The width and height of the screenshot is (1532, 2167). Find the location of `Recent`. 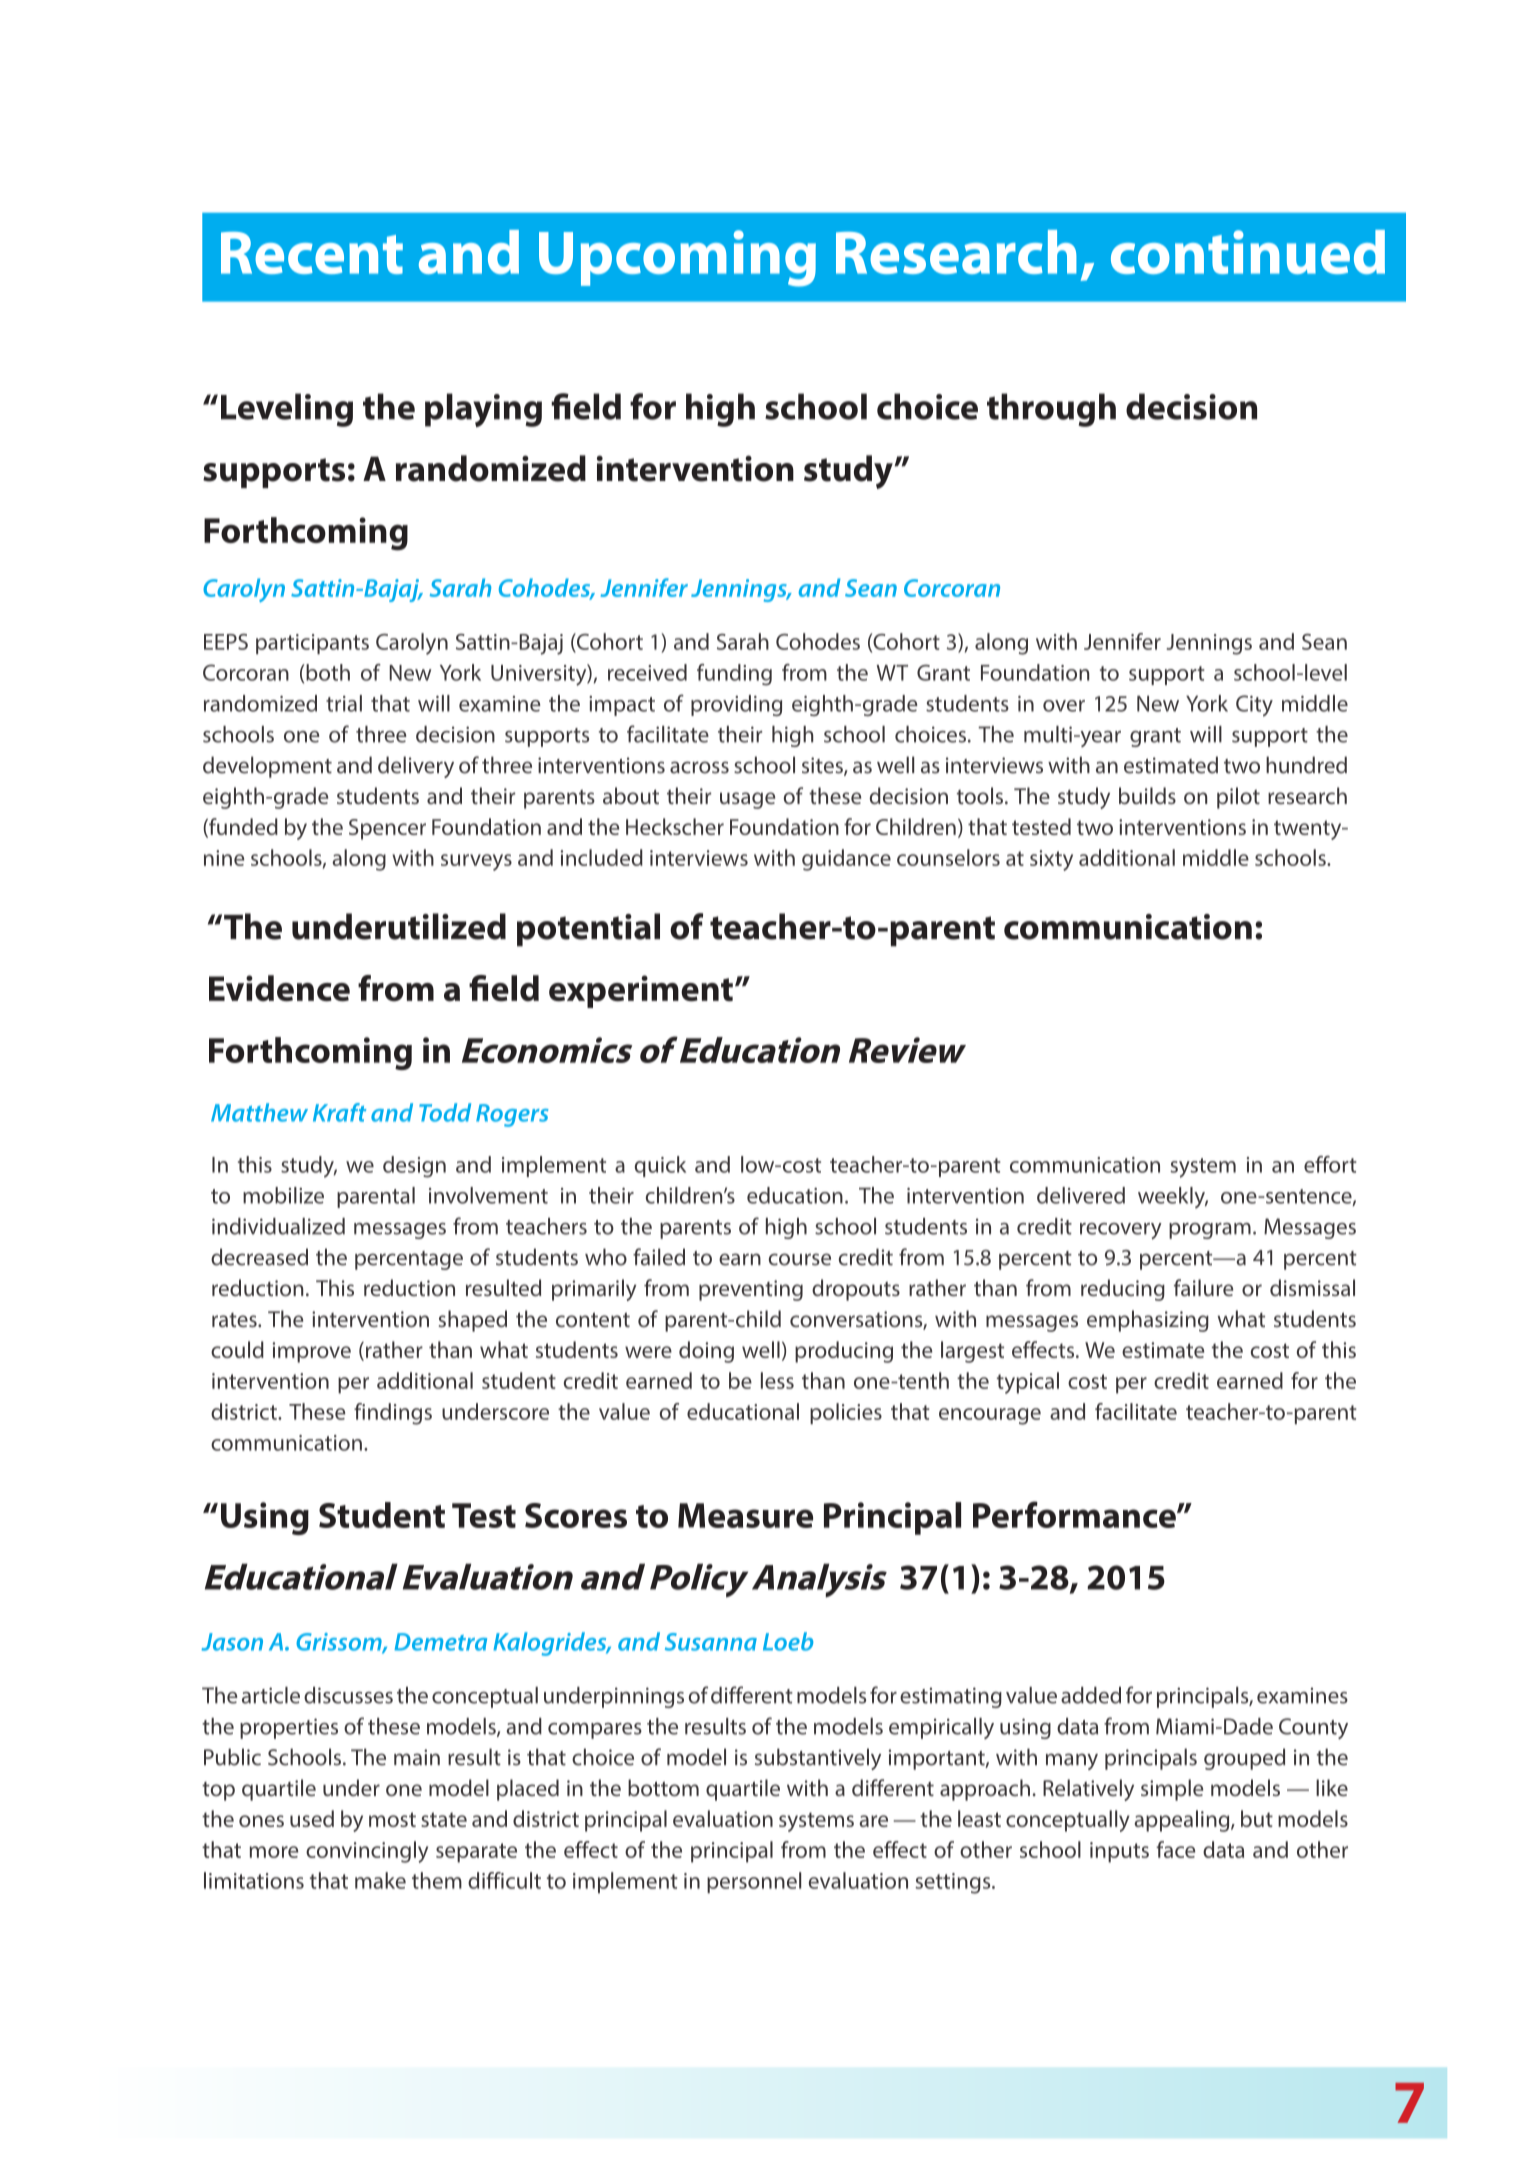

Recent is located at coordinates (312, 253).
